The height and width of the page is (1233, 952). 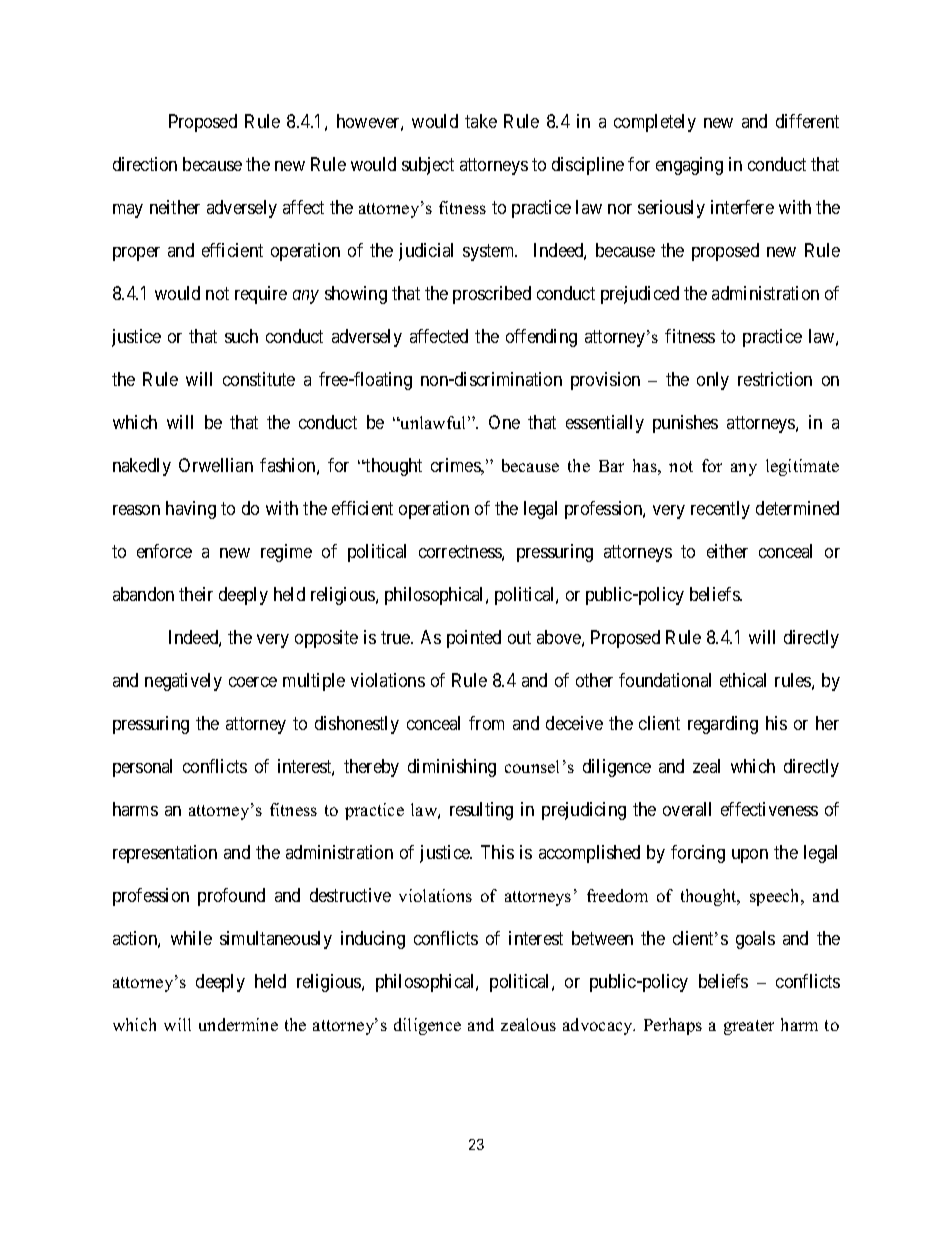 I want to click on regarding, so click(x=723, y=725).
